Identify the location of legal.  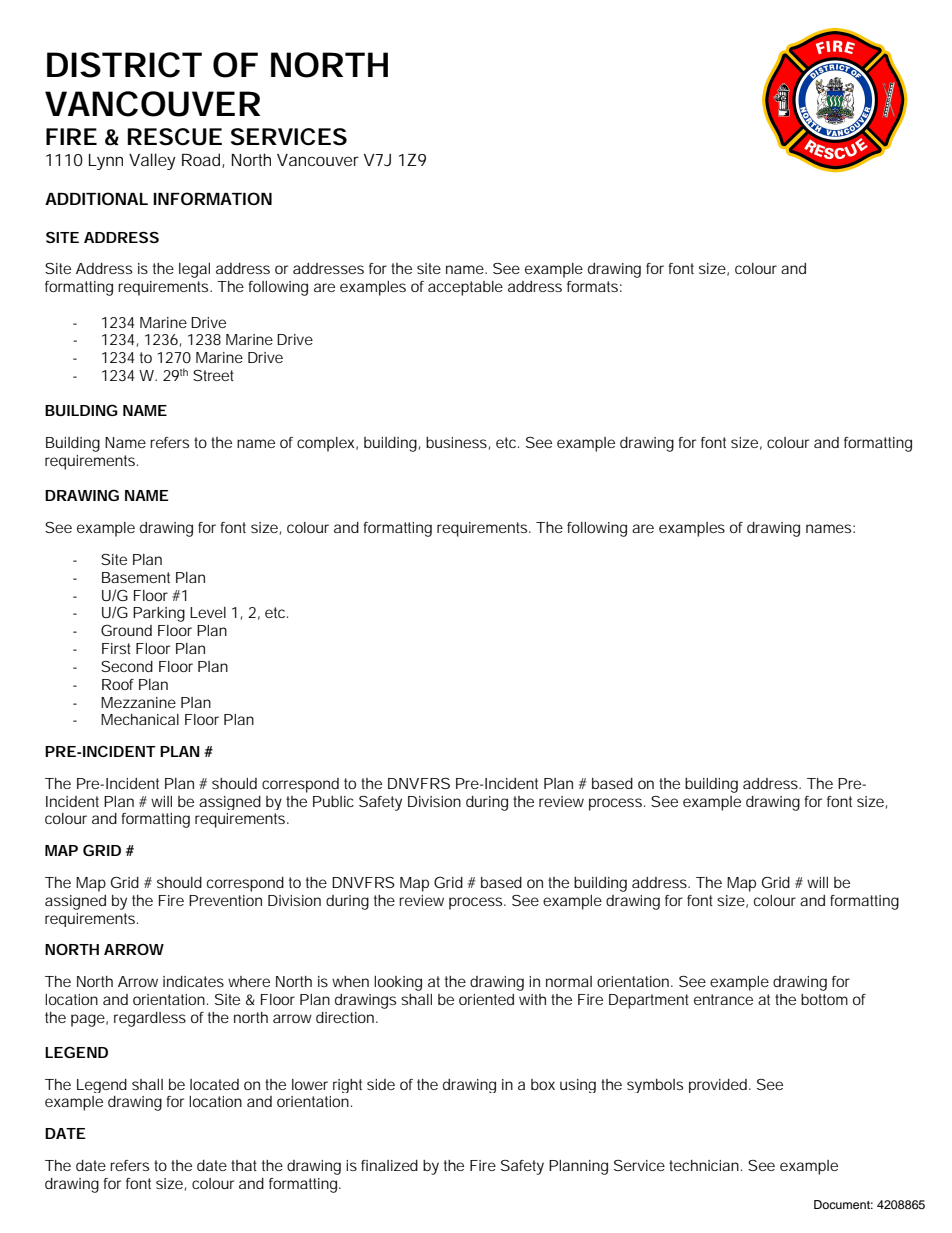
(194, 270).
